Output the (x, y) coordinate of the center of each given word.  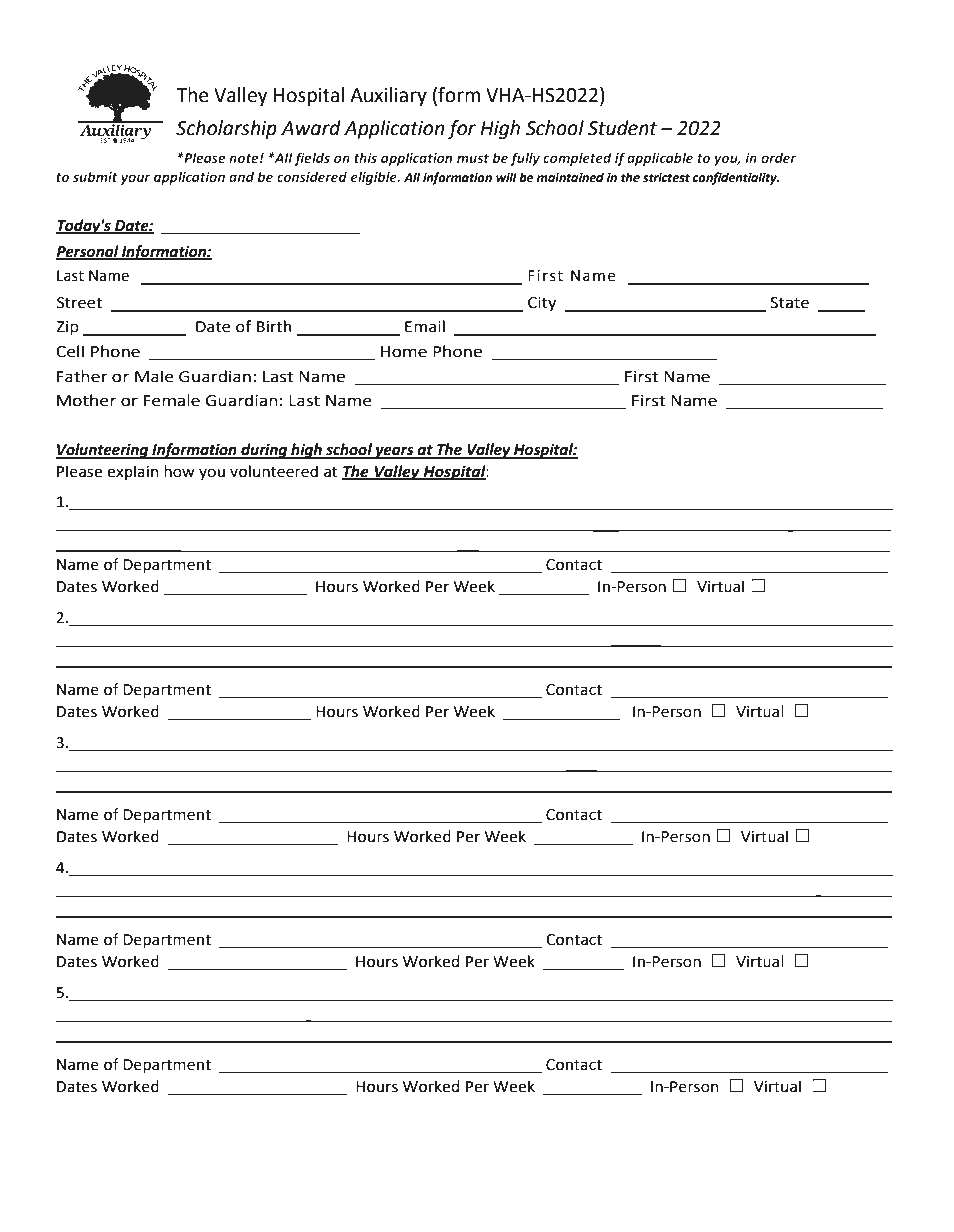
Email (425, 326)
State (789, 303)
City (542, 304)
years (394, 452)
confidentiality (736, 178)
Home (404, 352)
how (179, 471)
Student (622, 128)
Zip (67, 328)
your (135, 179)
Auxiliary (388, 96)
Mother (86, 400)
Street (79, 303)
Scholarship (226, 129)
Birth (274, 326)
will (506, 177)
